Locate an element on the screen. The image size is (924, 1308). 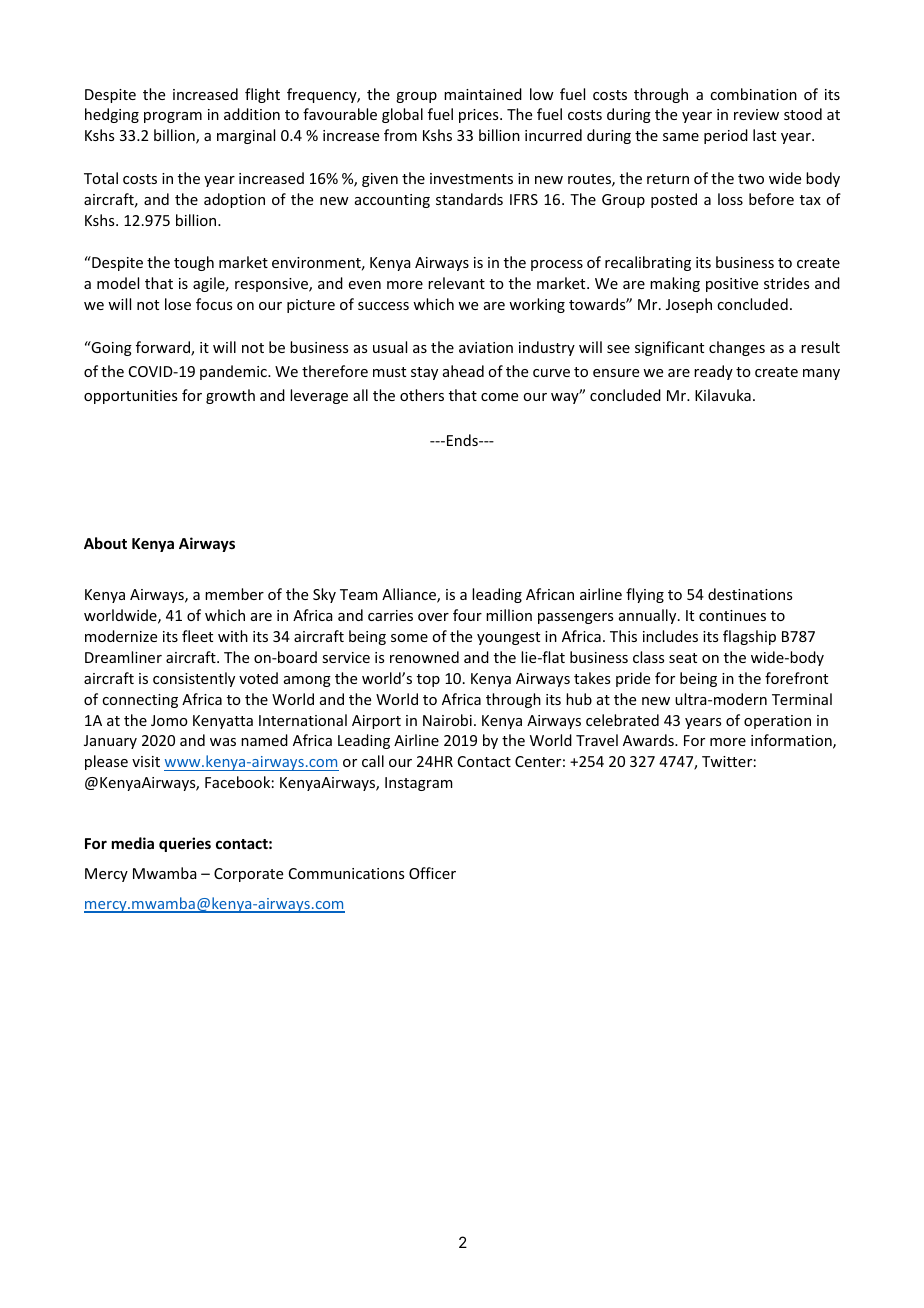
Nairobi is located at coordinates (447, 720).
